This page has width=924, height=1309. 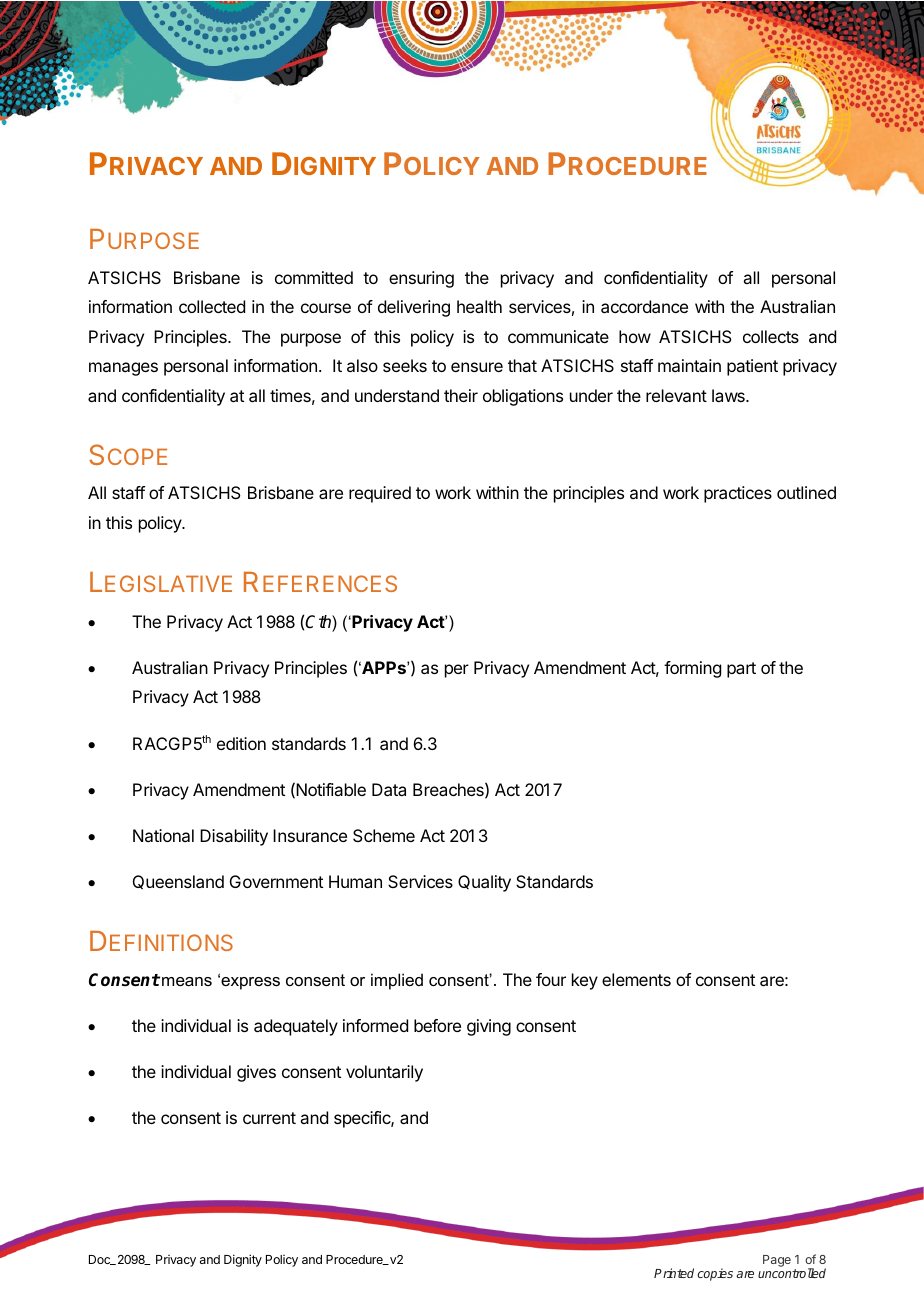 I want to click on Data, so click(x=389, y=789).
